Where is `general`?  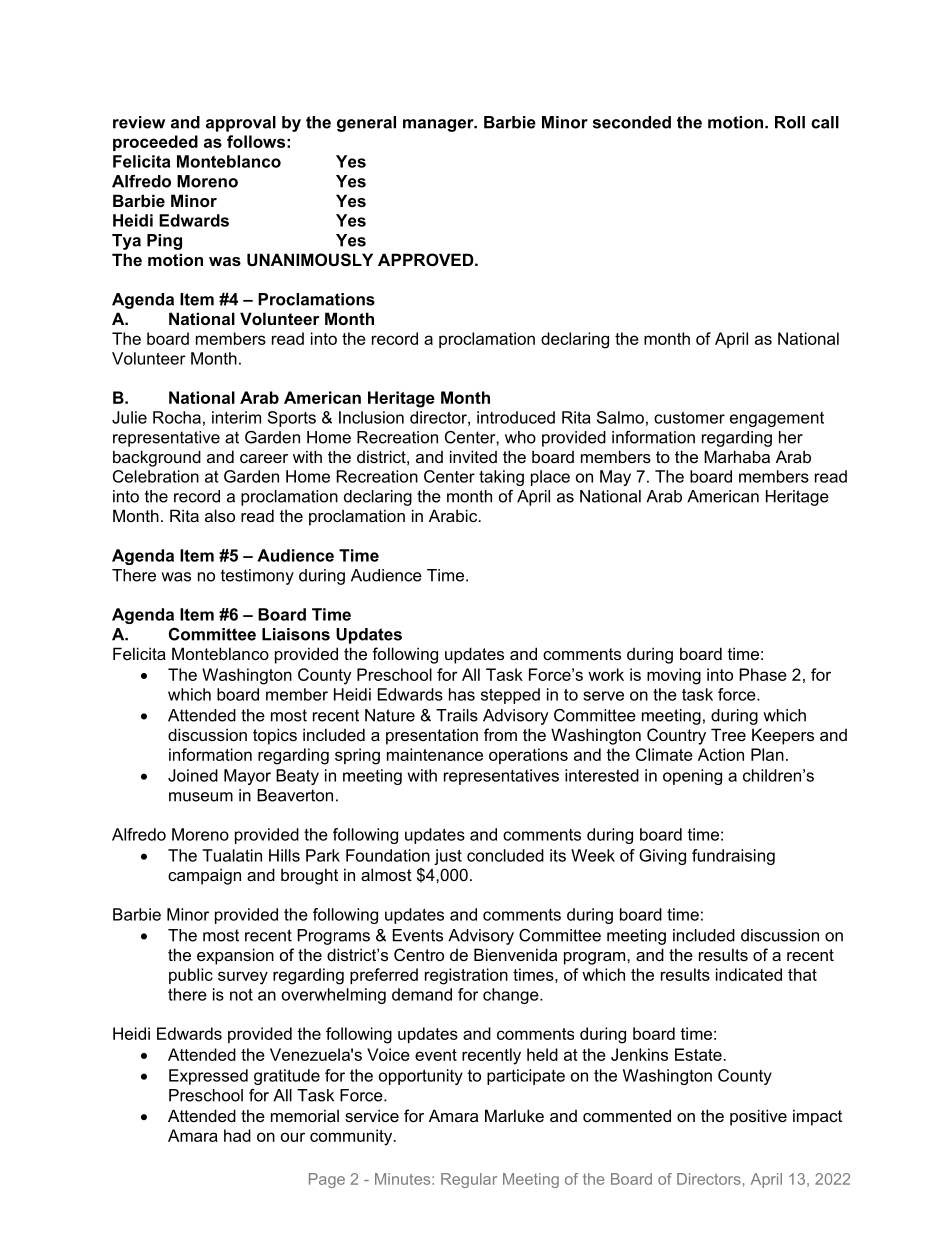
general is located at coordinates (366, 124).
